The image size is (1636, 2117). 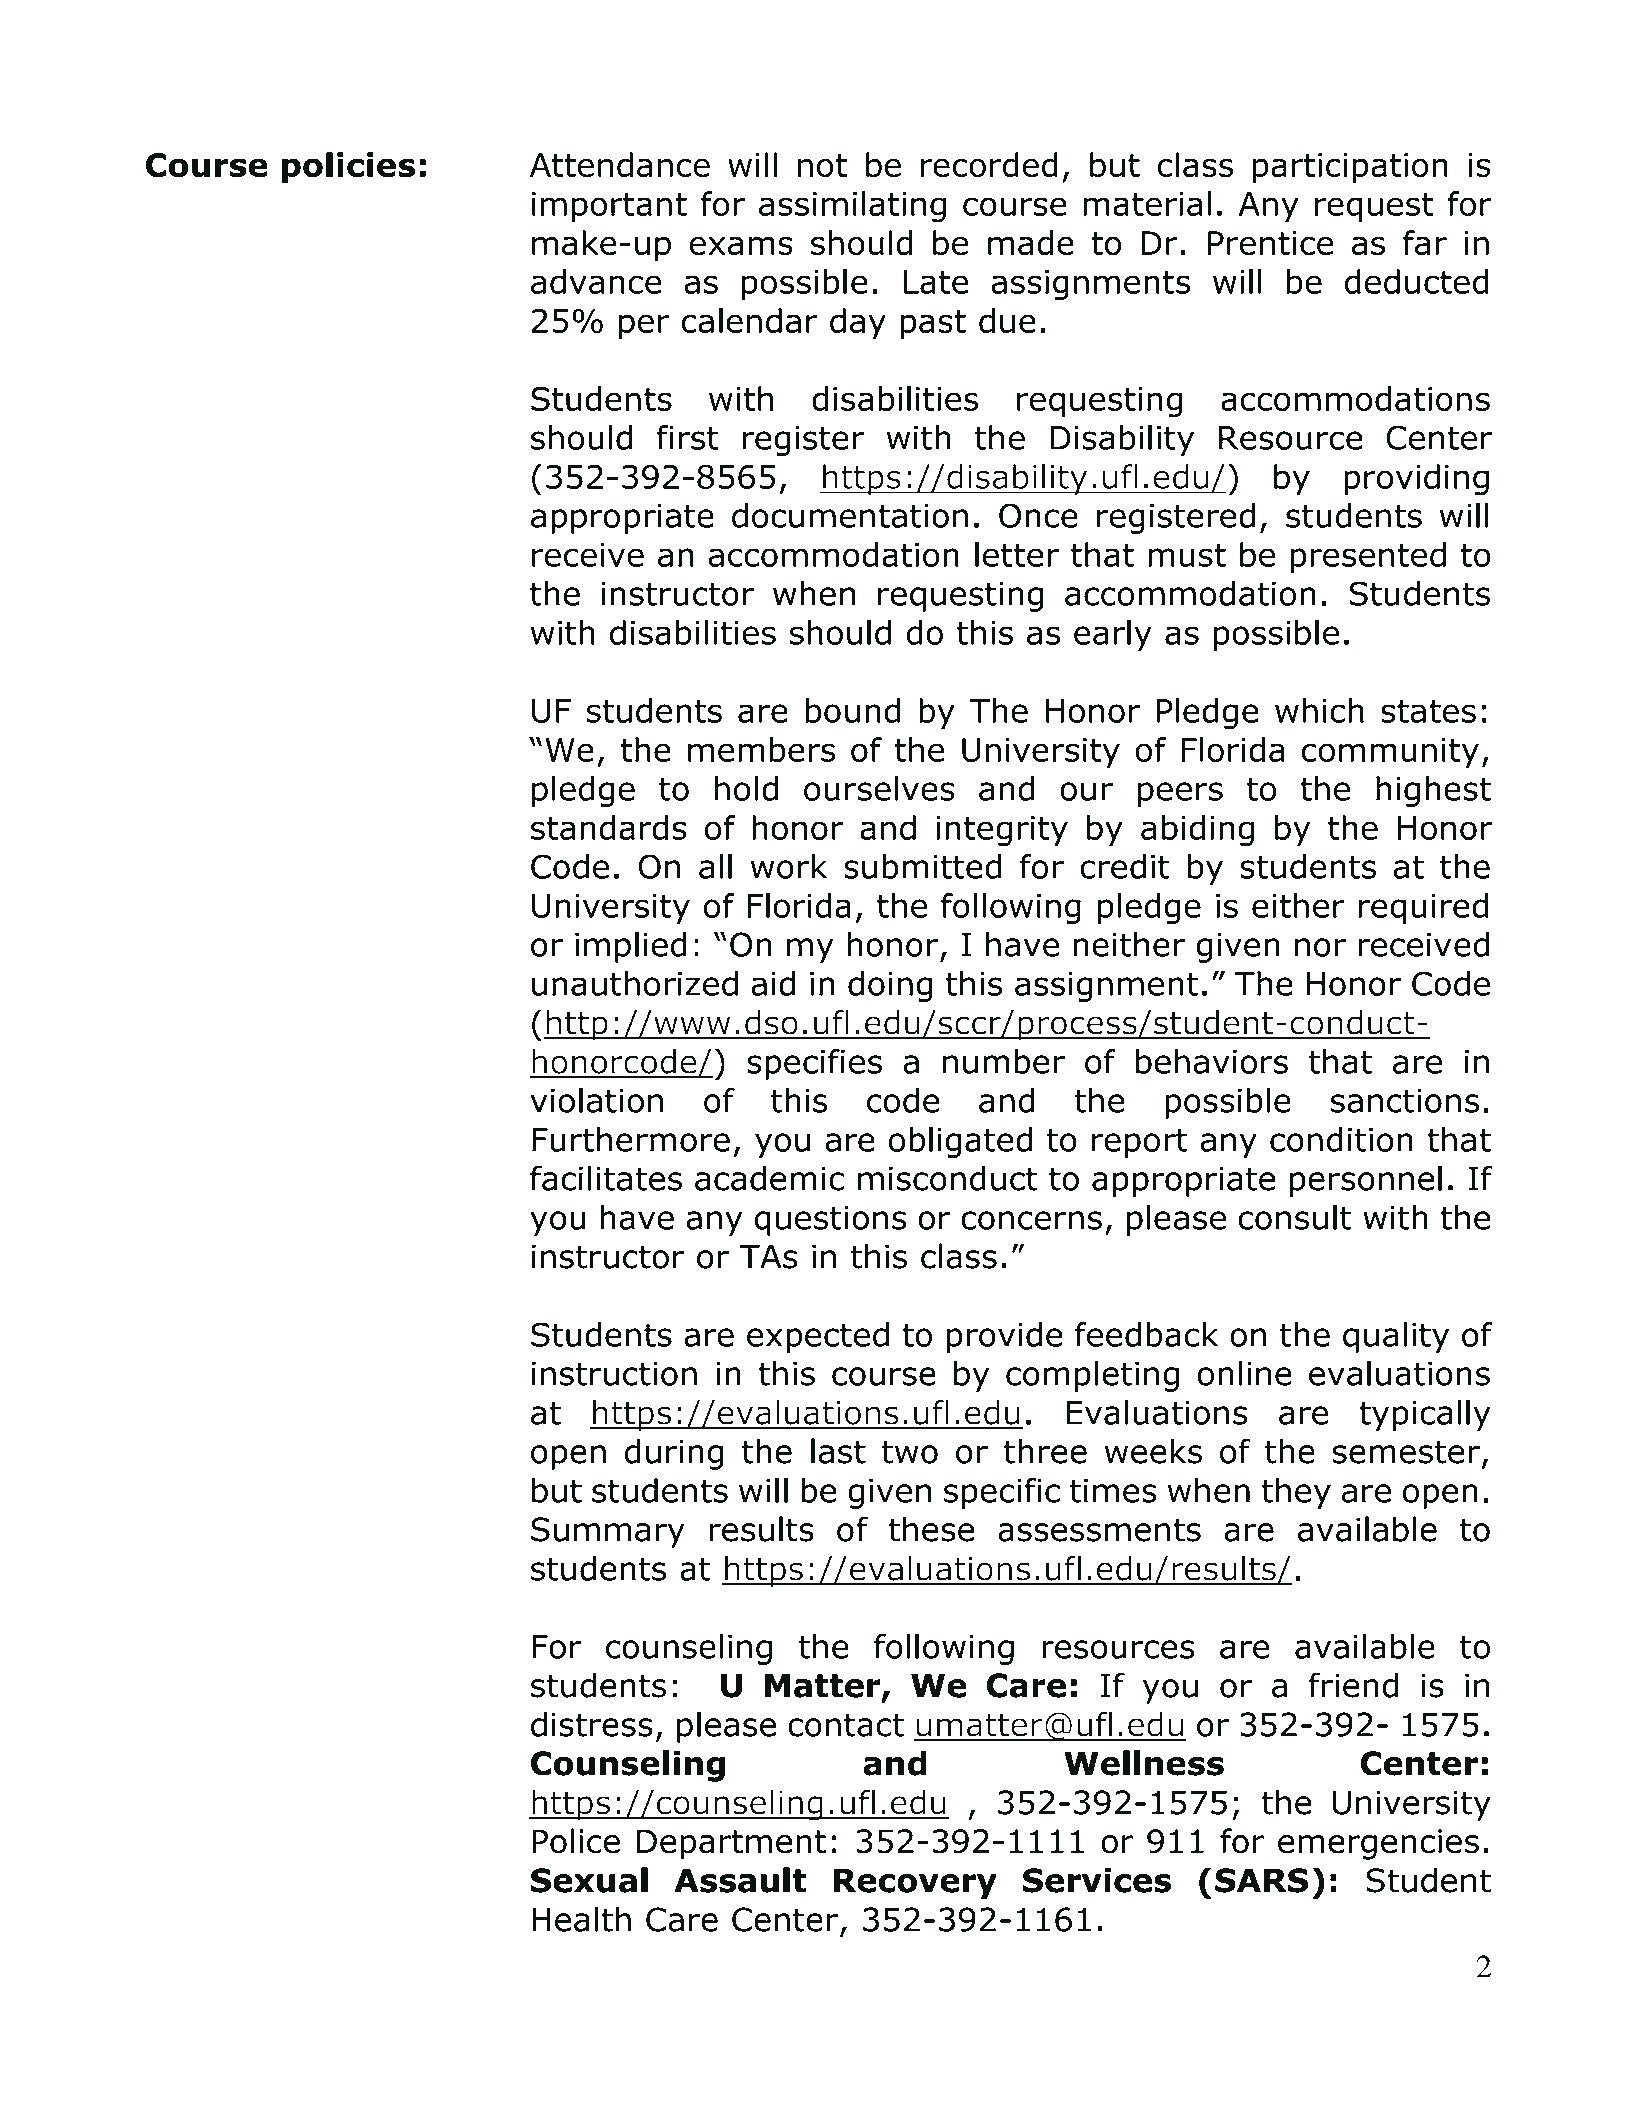 What do you see at coordinates (596, 1100) in the image?
I see `violation` at bounding box center [596, 1100].
